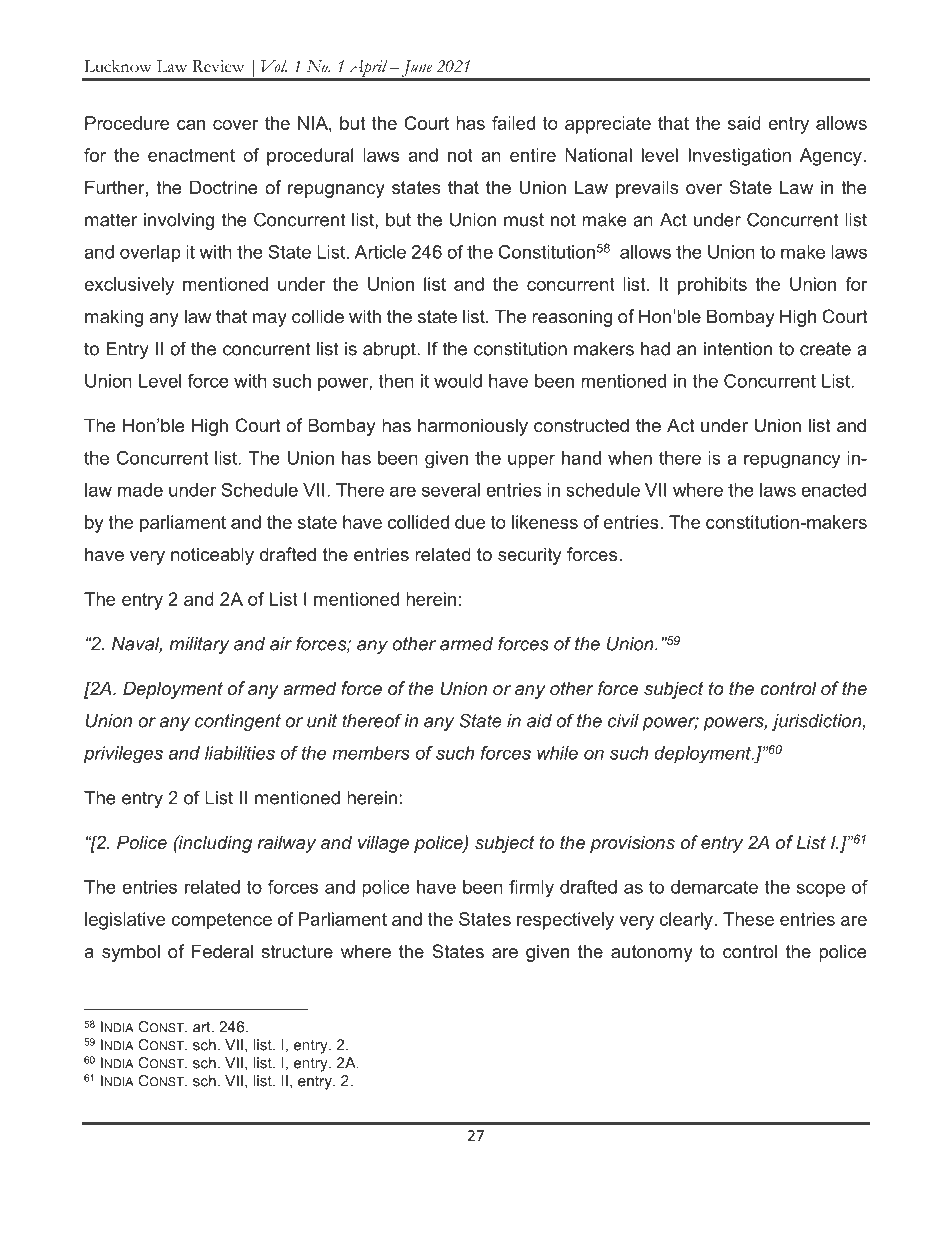  I want to click on failed, so click(513, 123).
